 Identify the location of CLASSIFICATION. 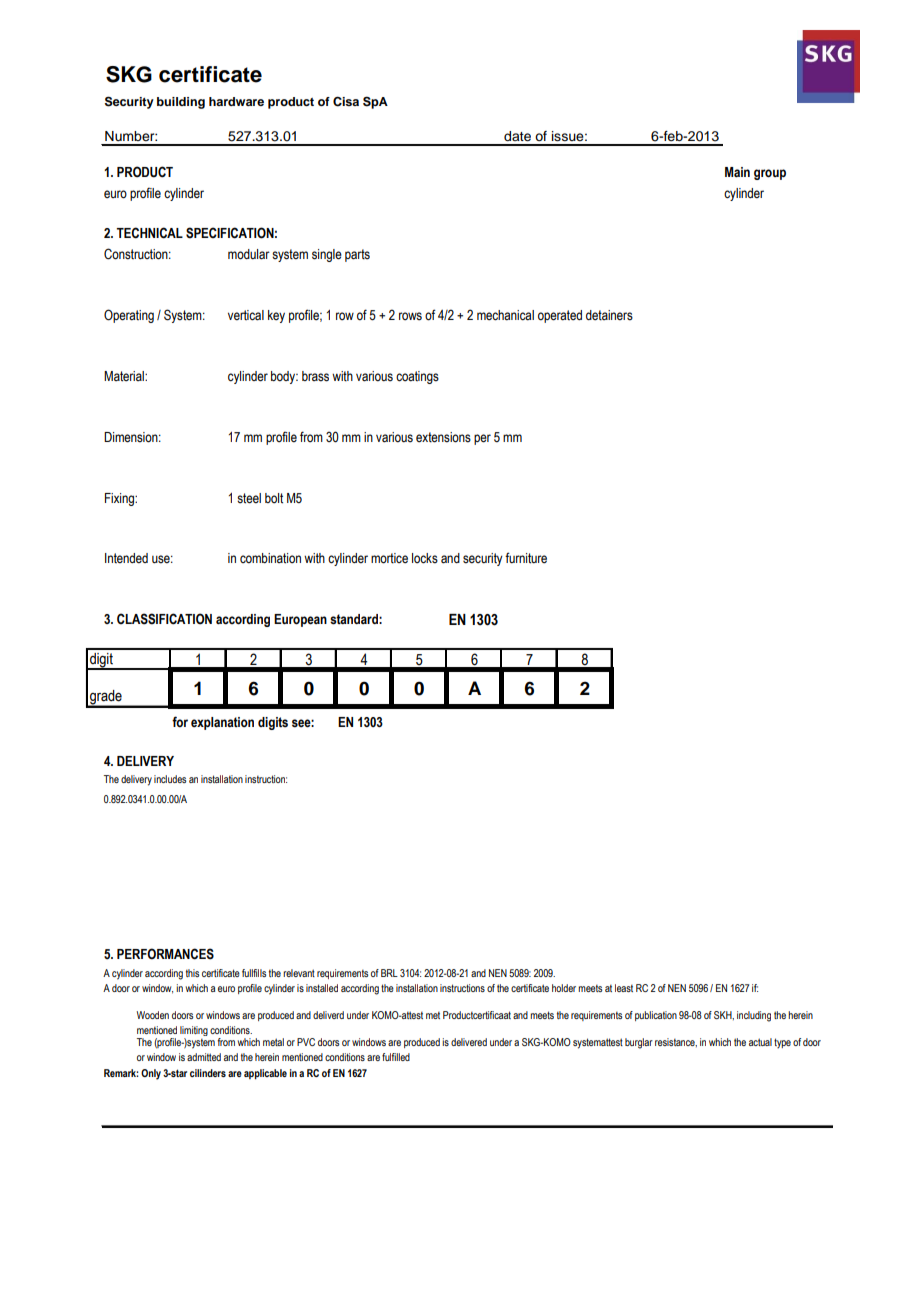
(164, 619).
